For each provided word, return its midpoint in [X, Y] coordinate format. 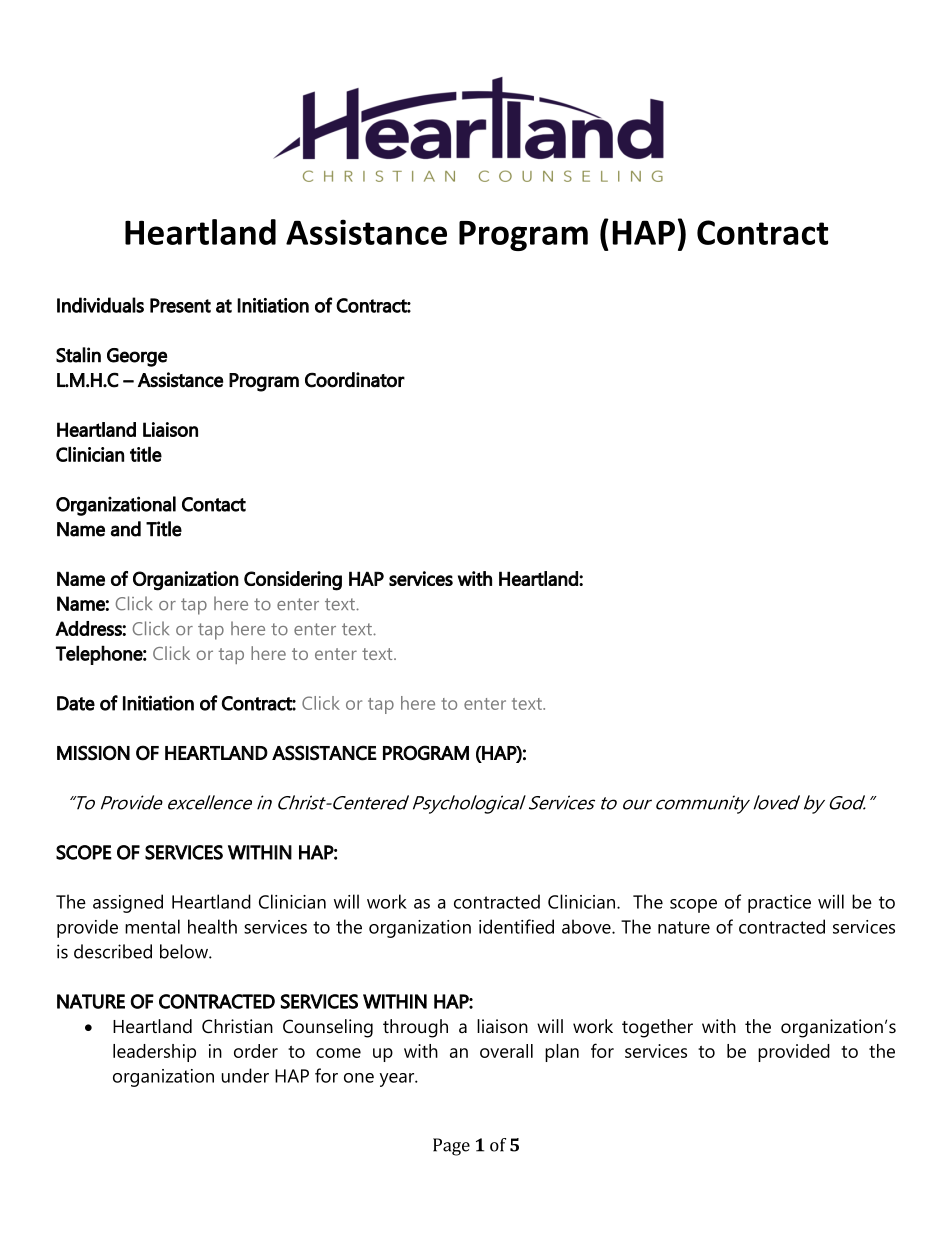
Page [451, 1147]
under [245, 1075]
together [657, 1028]
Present [180, 305]
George [137, 357]
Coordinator [355, 380]
